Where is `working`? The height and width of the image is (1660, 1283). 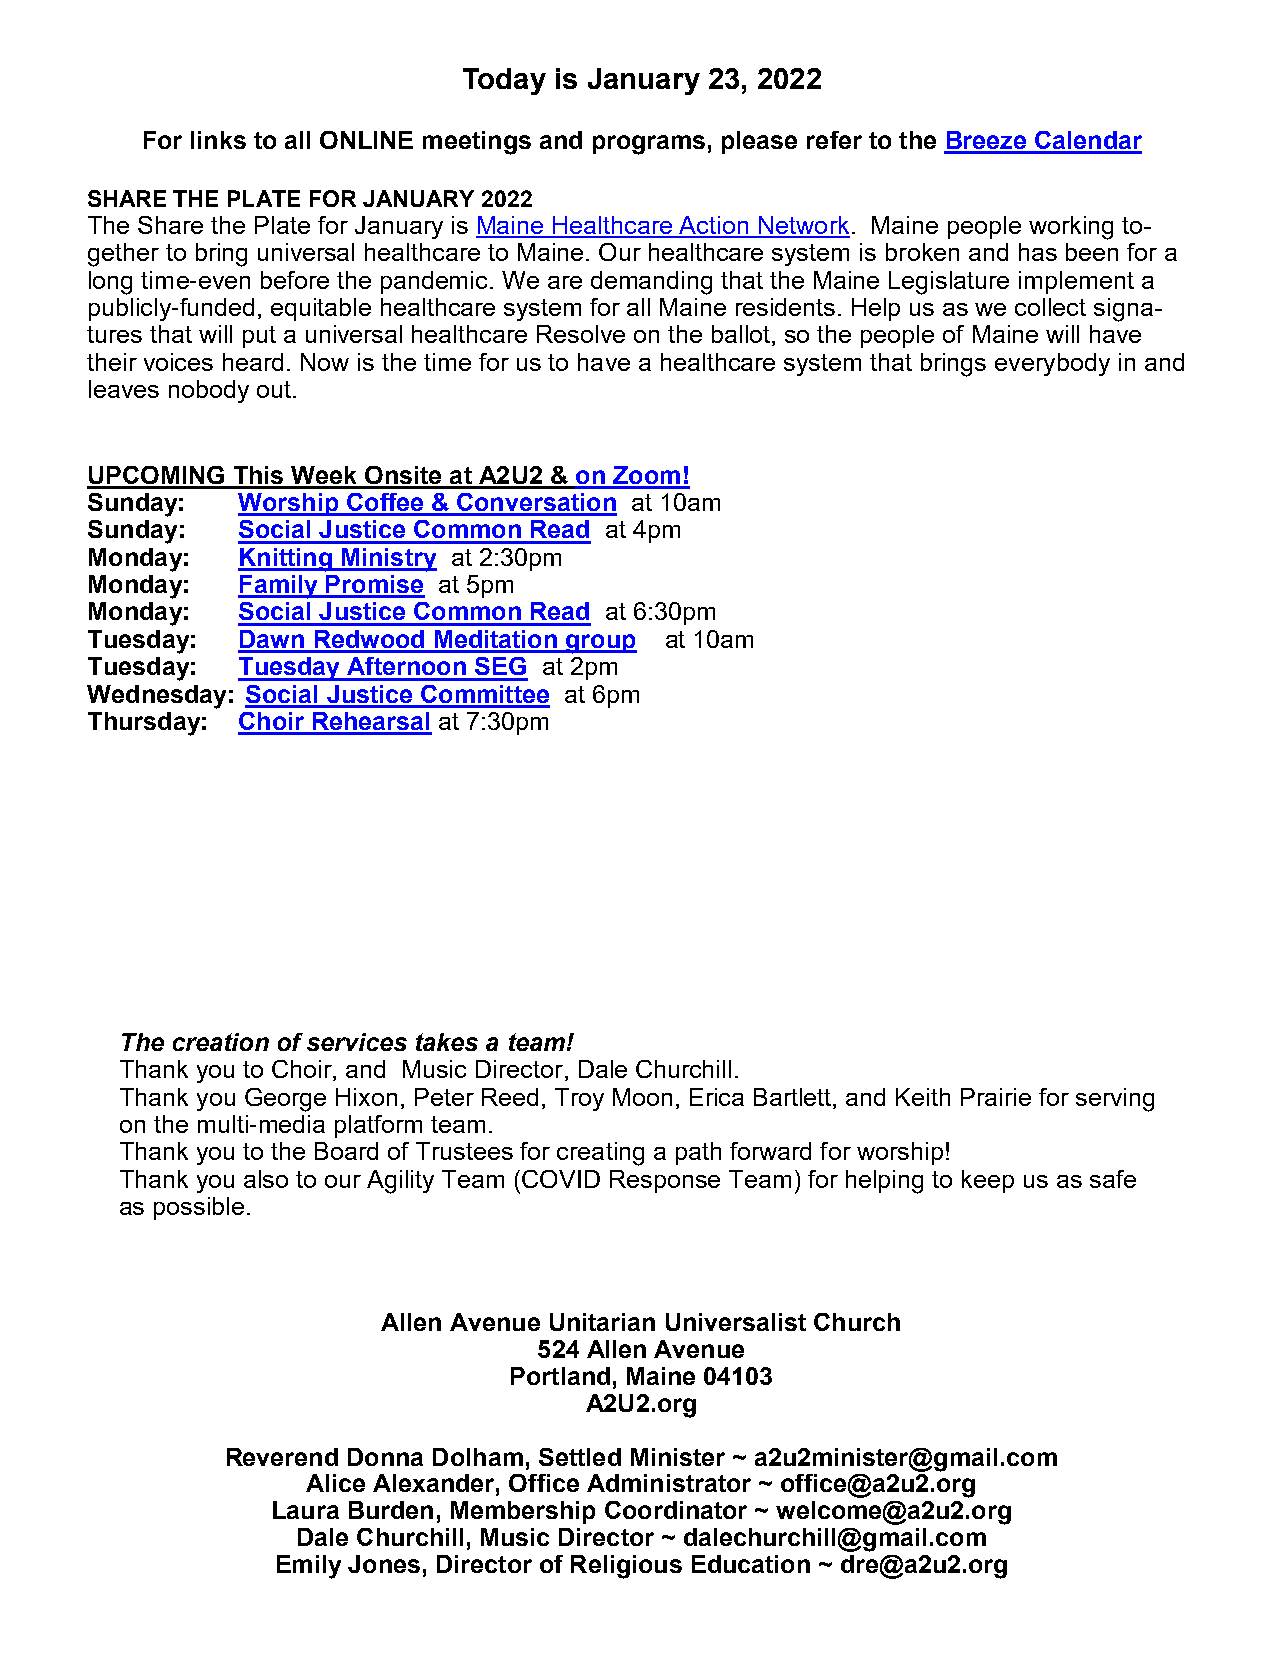
working is located at coordinates (1071, 228).
